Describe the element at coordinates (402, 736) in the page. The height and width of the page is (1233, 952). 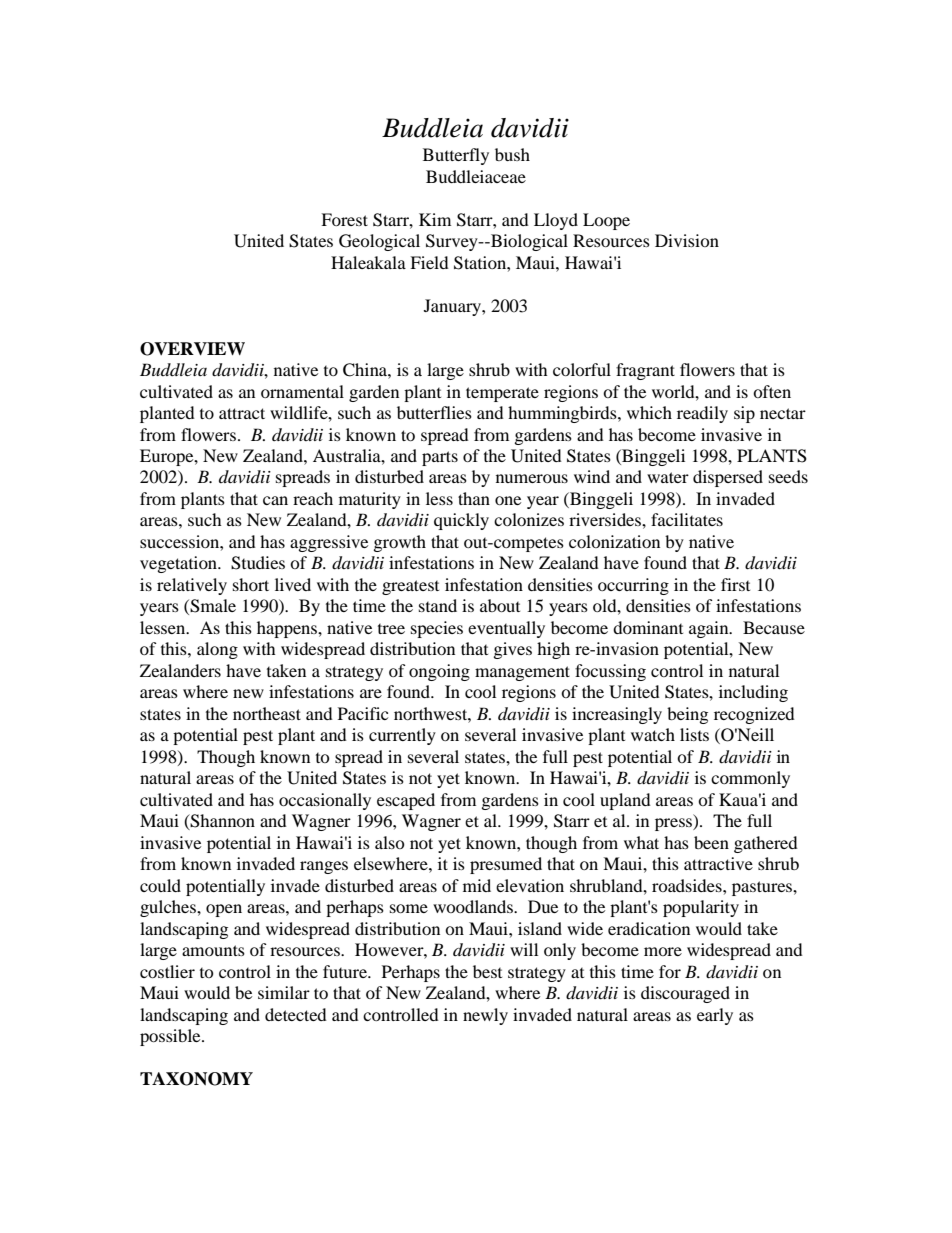
I see `currently` at that location.
